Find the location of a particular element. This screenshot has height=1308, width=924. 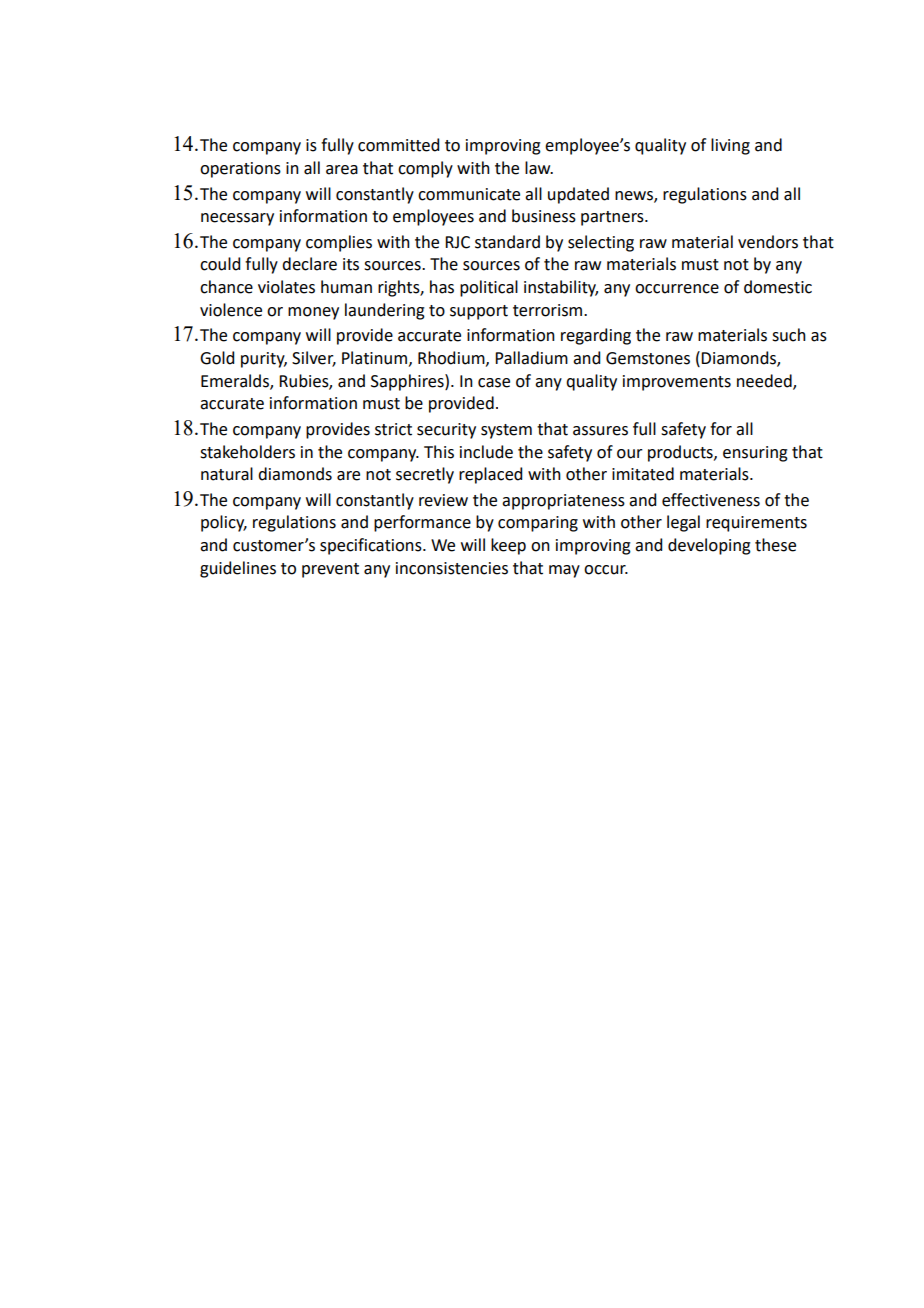

Palladium is located at coordinates (531, 358).
